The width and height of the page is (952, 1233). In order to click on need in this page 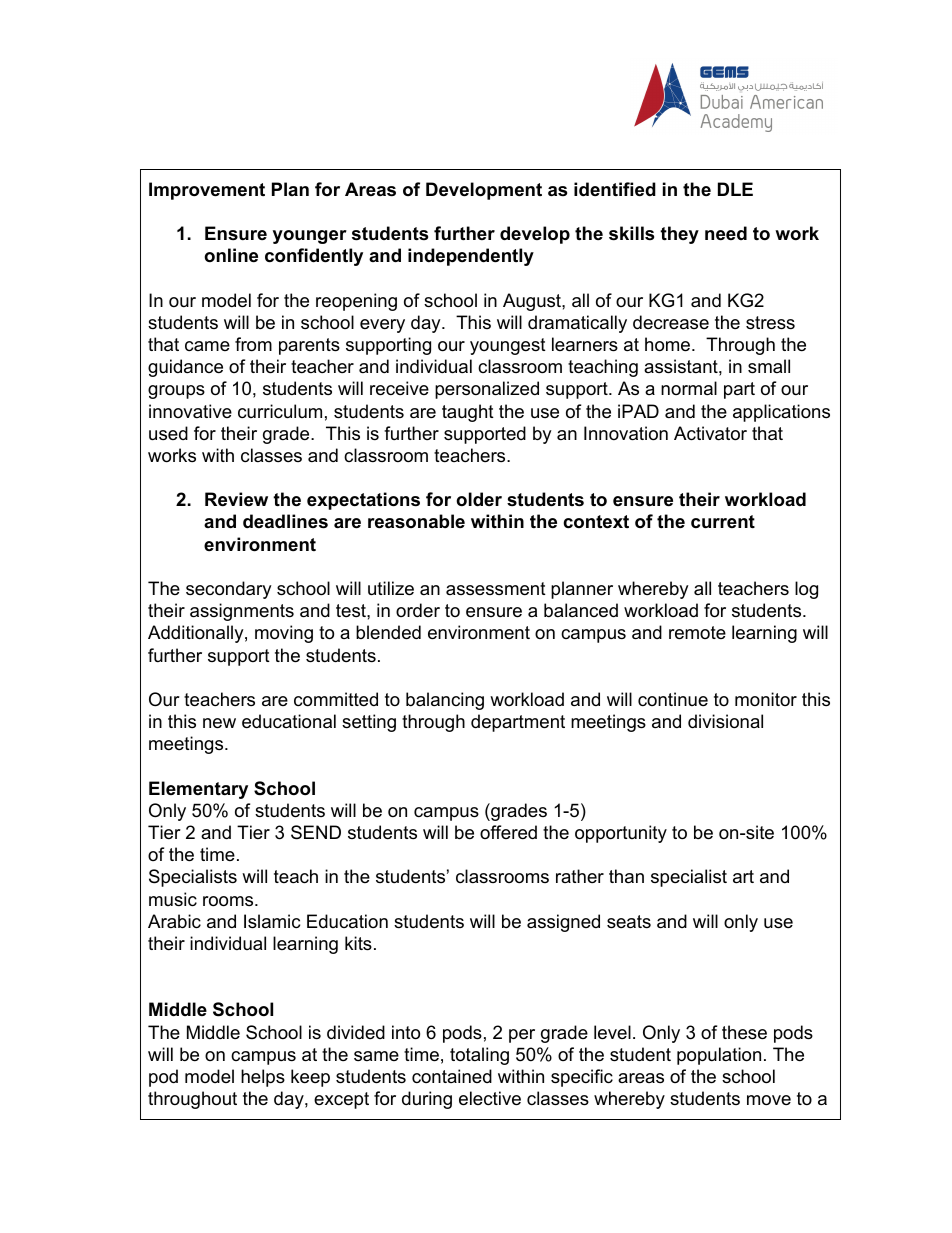, I will do `click(726, 233)`.
